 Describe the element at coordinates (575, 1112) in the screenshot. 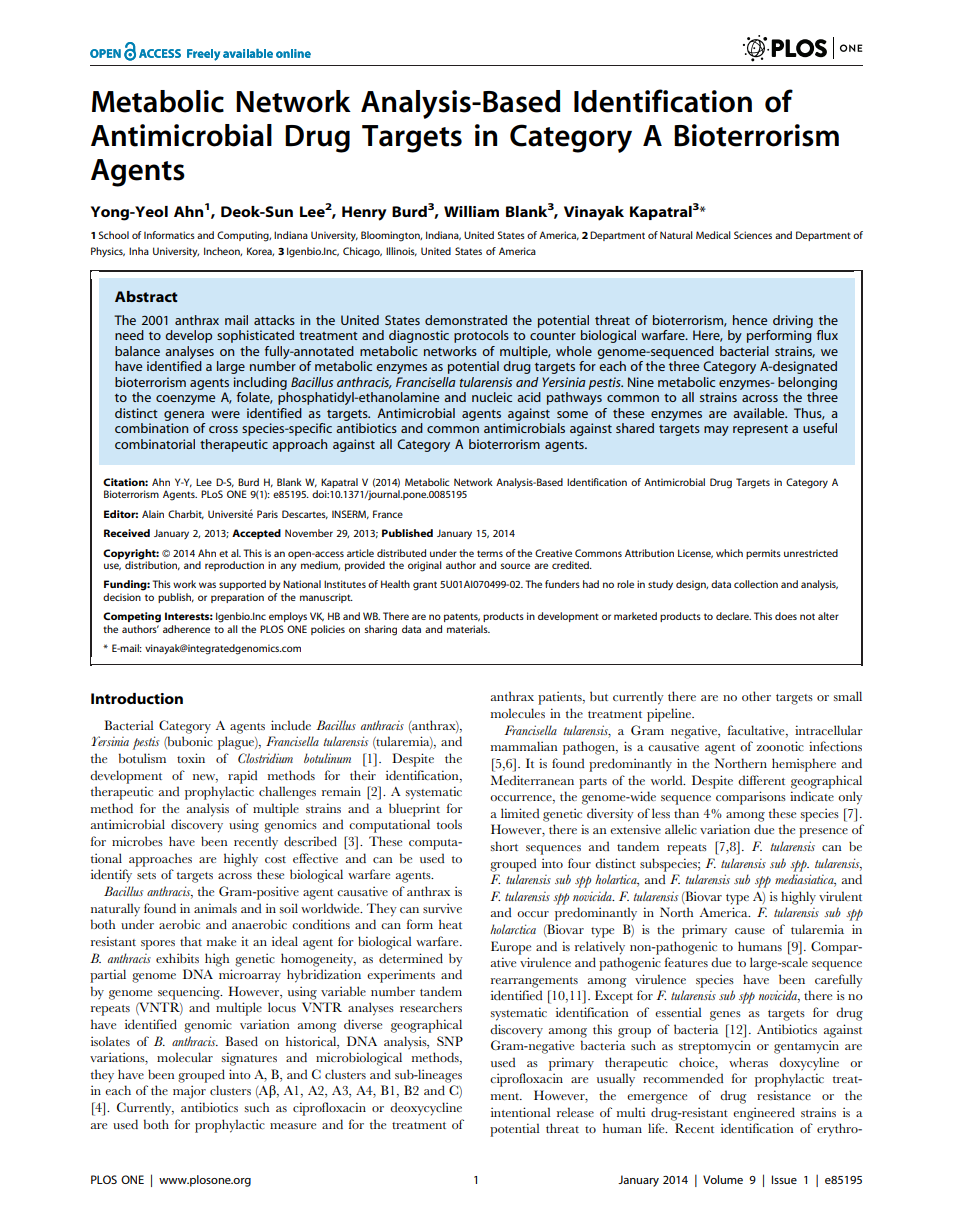

I see `release` at that location.
